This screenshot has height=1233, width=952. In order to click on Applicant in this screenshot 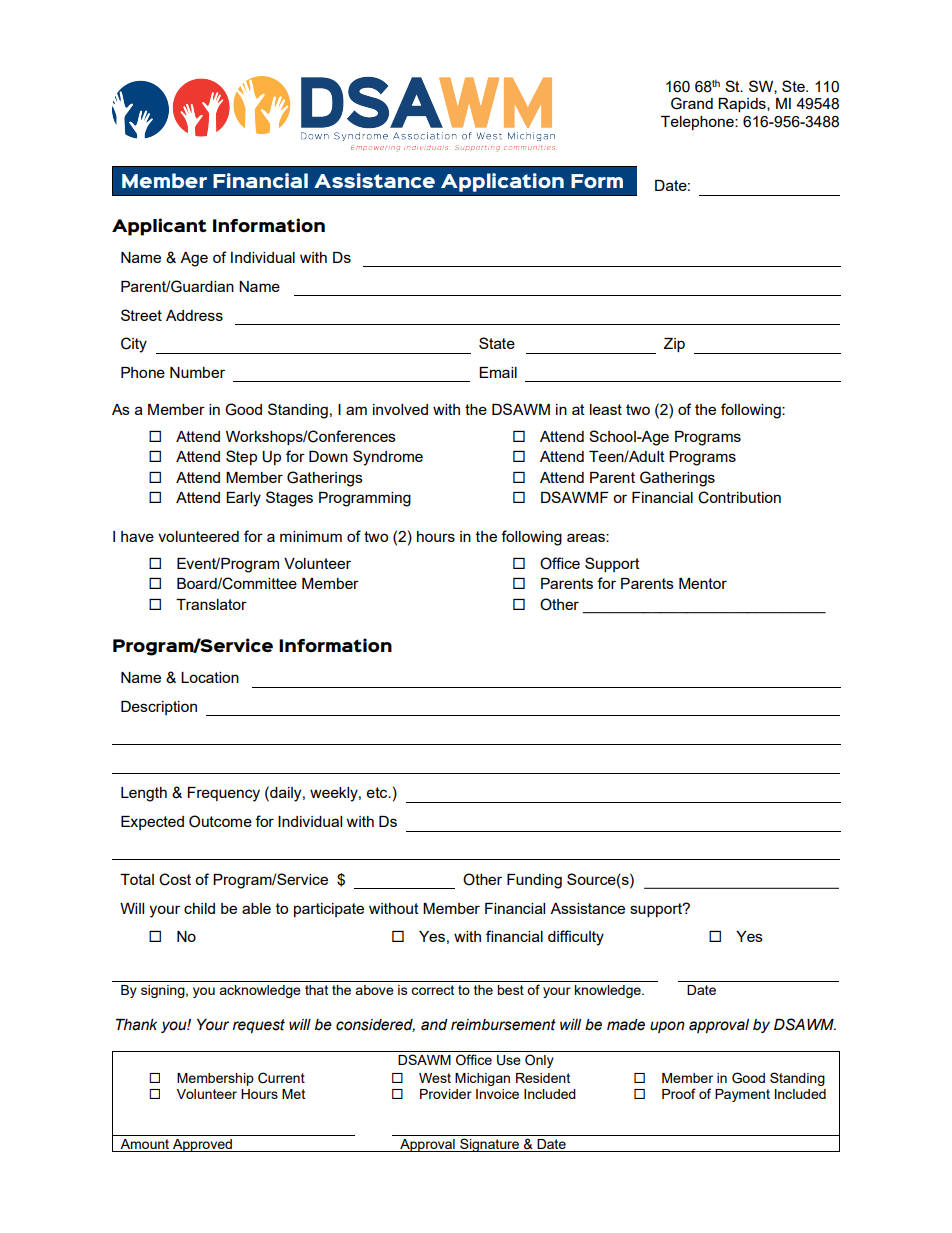, I will do `click(159, 227)`.
